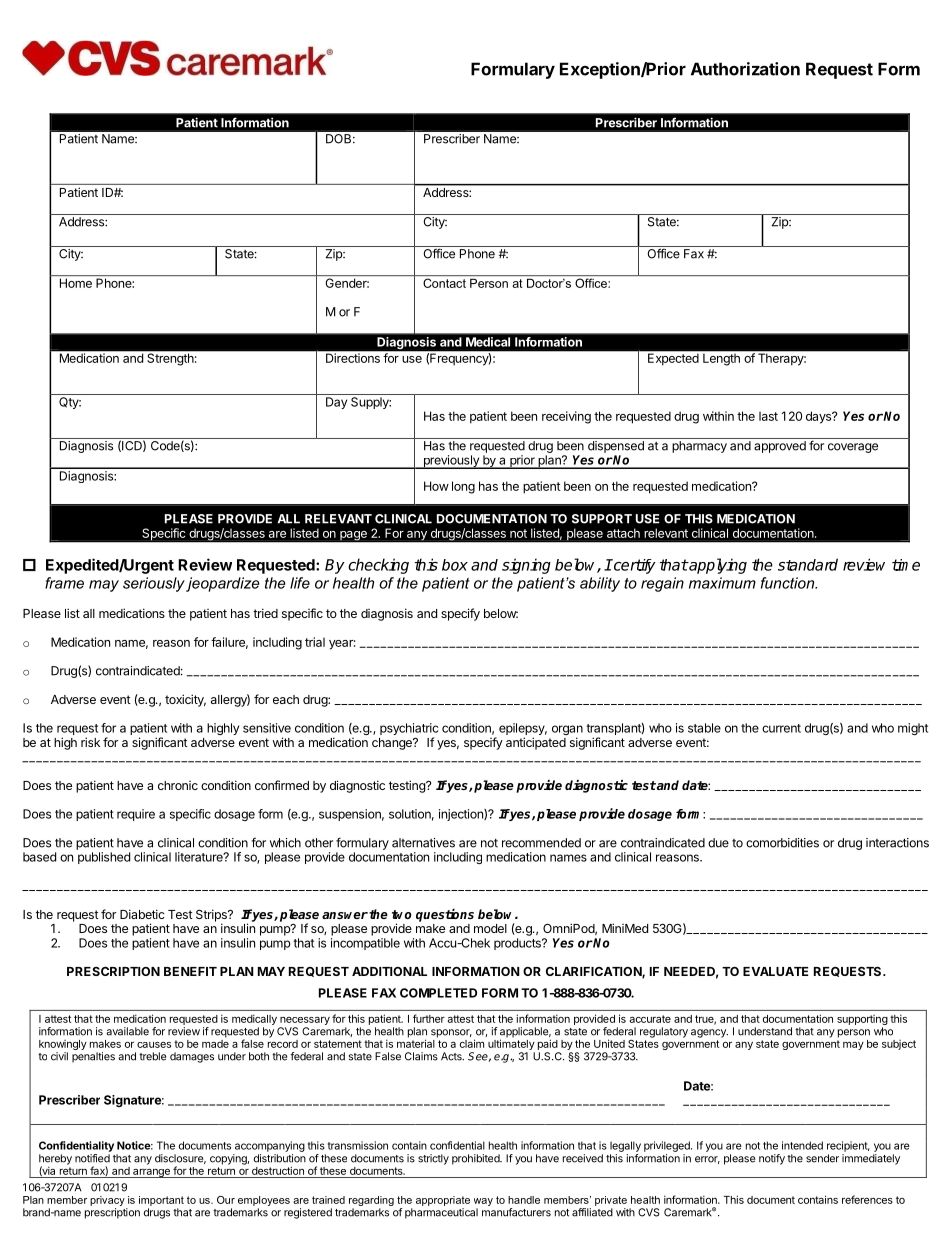 This screenshot has height=1233, width=952. I want to click on Home, so click(76, 283).
